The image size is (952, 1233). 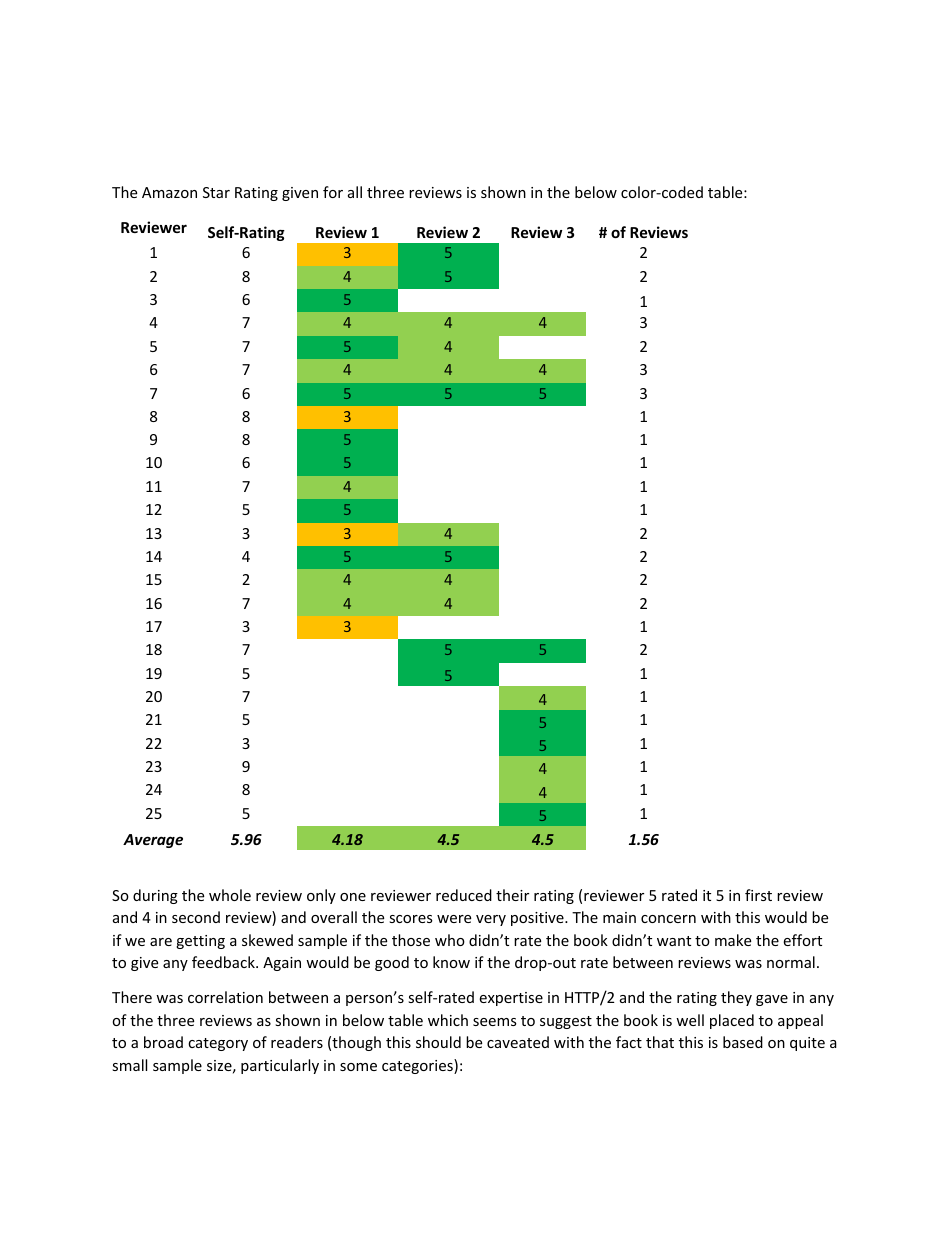 What do you see at coordinates (169, 192) in the image?
I see `Amazon` at bounding box center [169, 192].
